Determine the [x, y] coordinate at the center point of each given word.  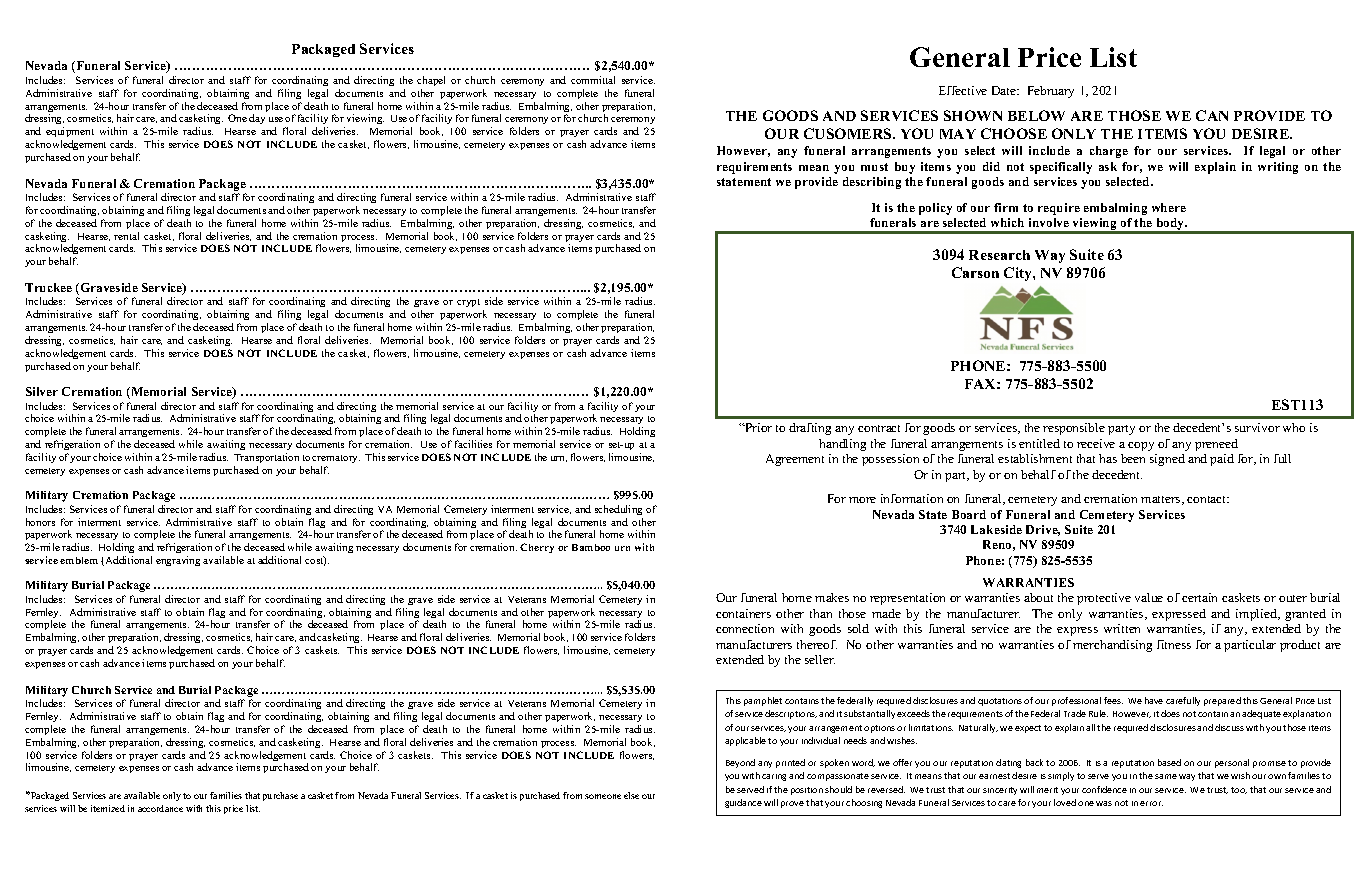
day [257, 119]
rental [126, 236]
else [631, 795]
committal [593, 80]
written [1122, 628]
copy [1141, 446]
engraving [178, 561]
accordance [160, 808]
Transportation [267, 460]
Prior [757, 427]
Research [999, 255]
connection [745, 628]
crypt [468, 303]
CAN [1212, 115]
